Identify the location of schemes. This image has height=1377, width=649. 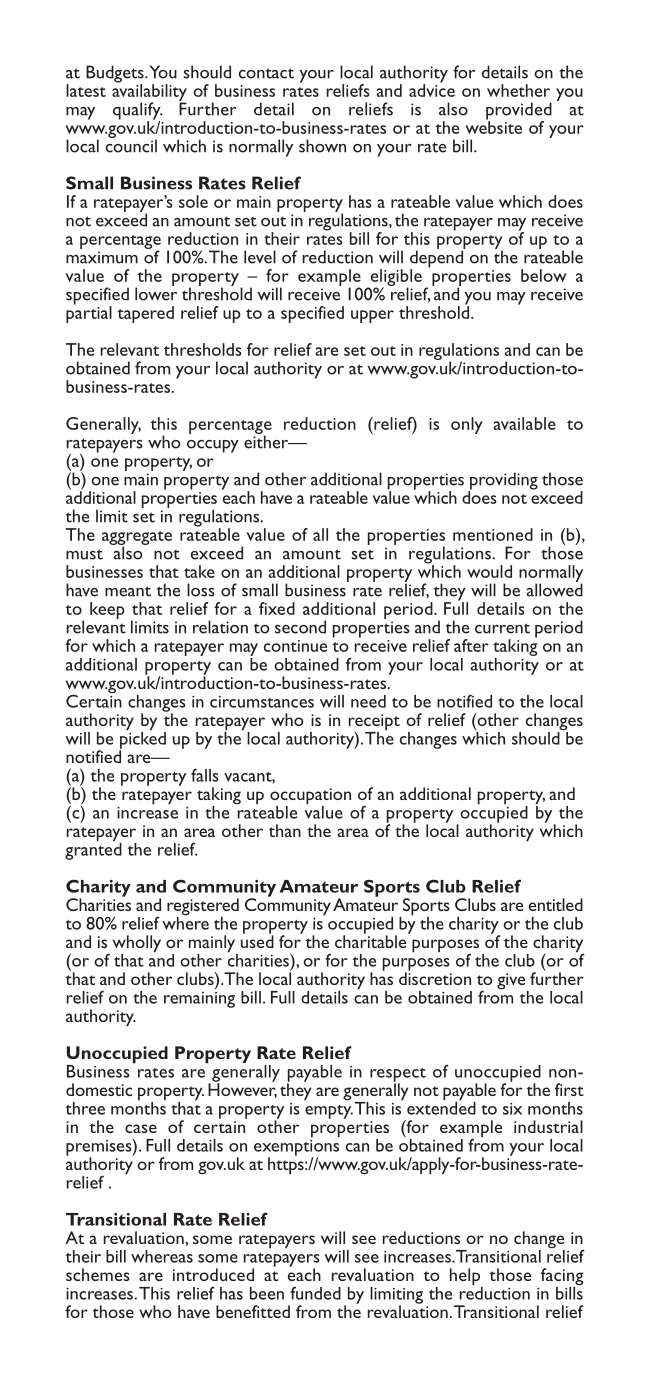
(98, 1274).
